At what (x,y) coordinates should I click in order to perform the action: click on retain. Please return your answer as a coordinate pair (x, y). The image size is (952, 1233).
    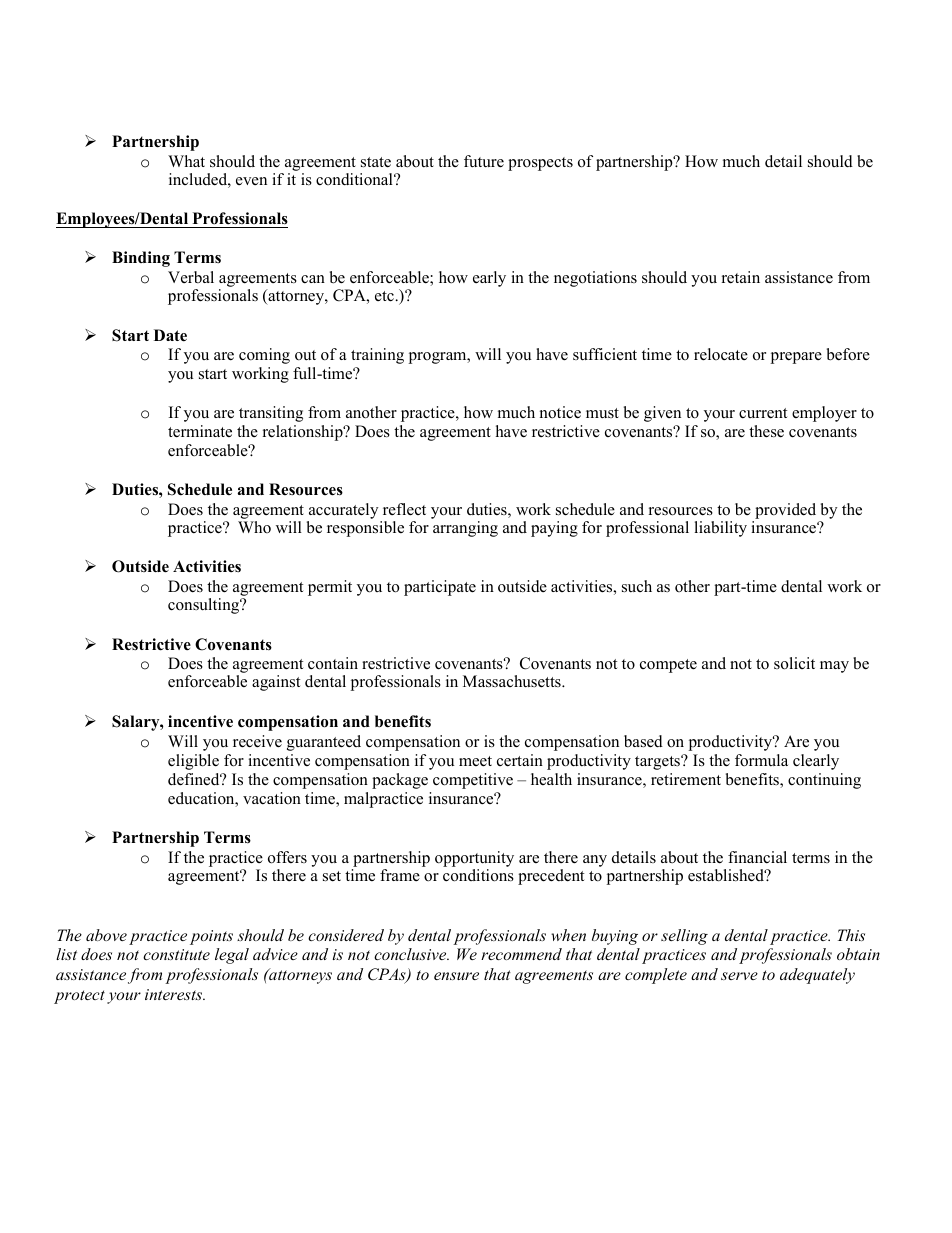
    Looking at the image, I should click on (741, 277).
